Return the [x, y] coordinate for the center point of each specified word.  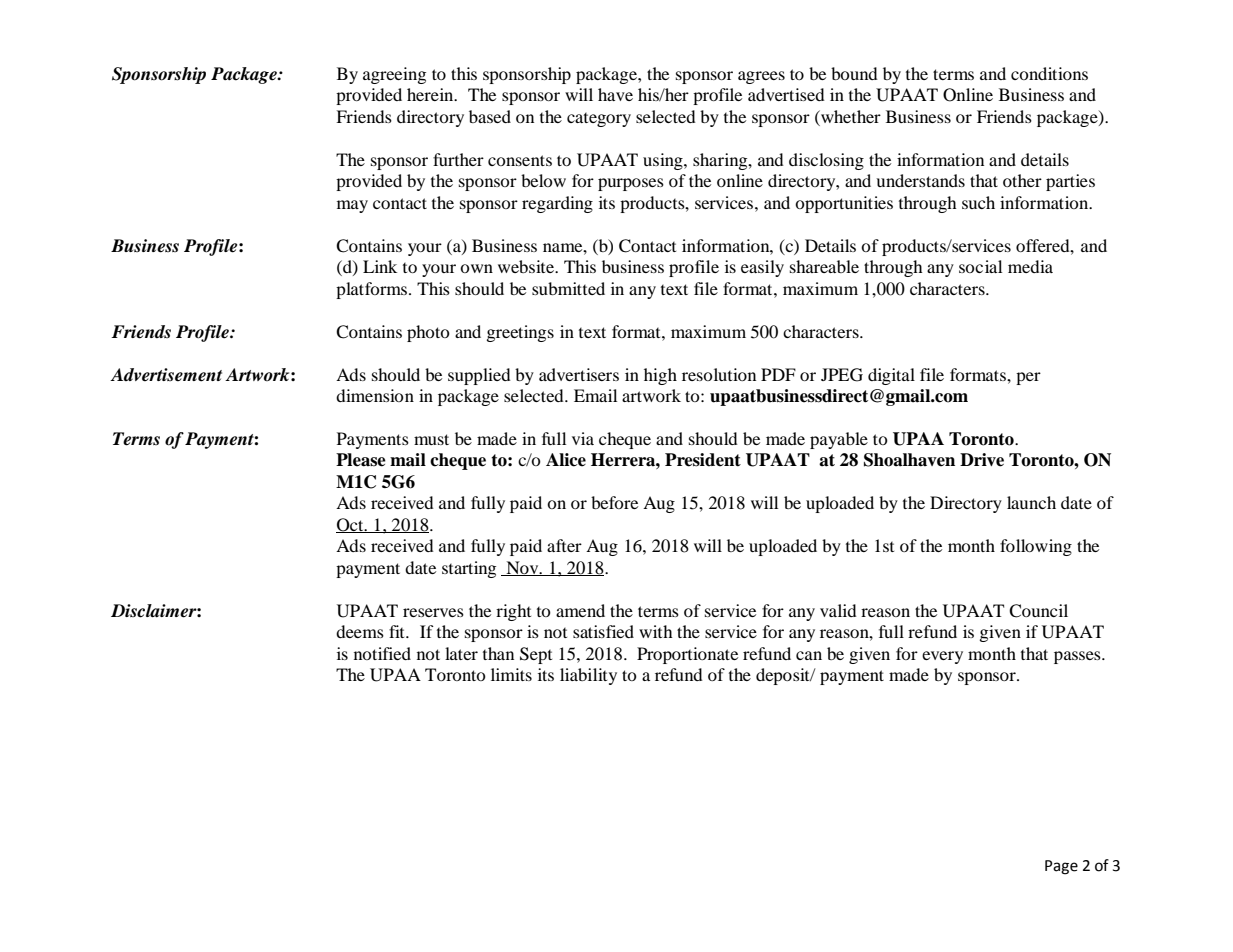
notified [382, 653]
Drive [982, 460]
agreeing [394, 75]
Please [361, 460]
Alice [566, 460]
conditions [1049, 73]
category [599, 120]
